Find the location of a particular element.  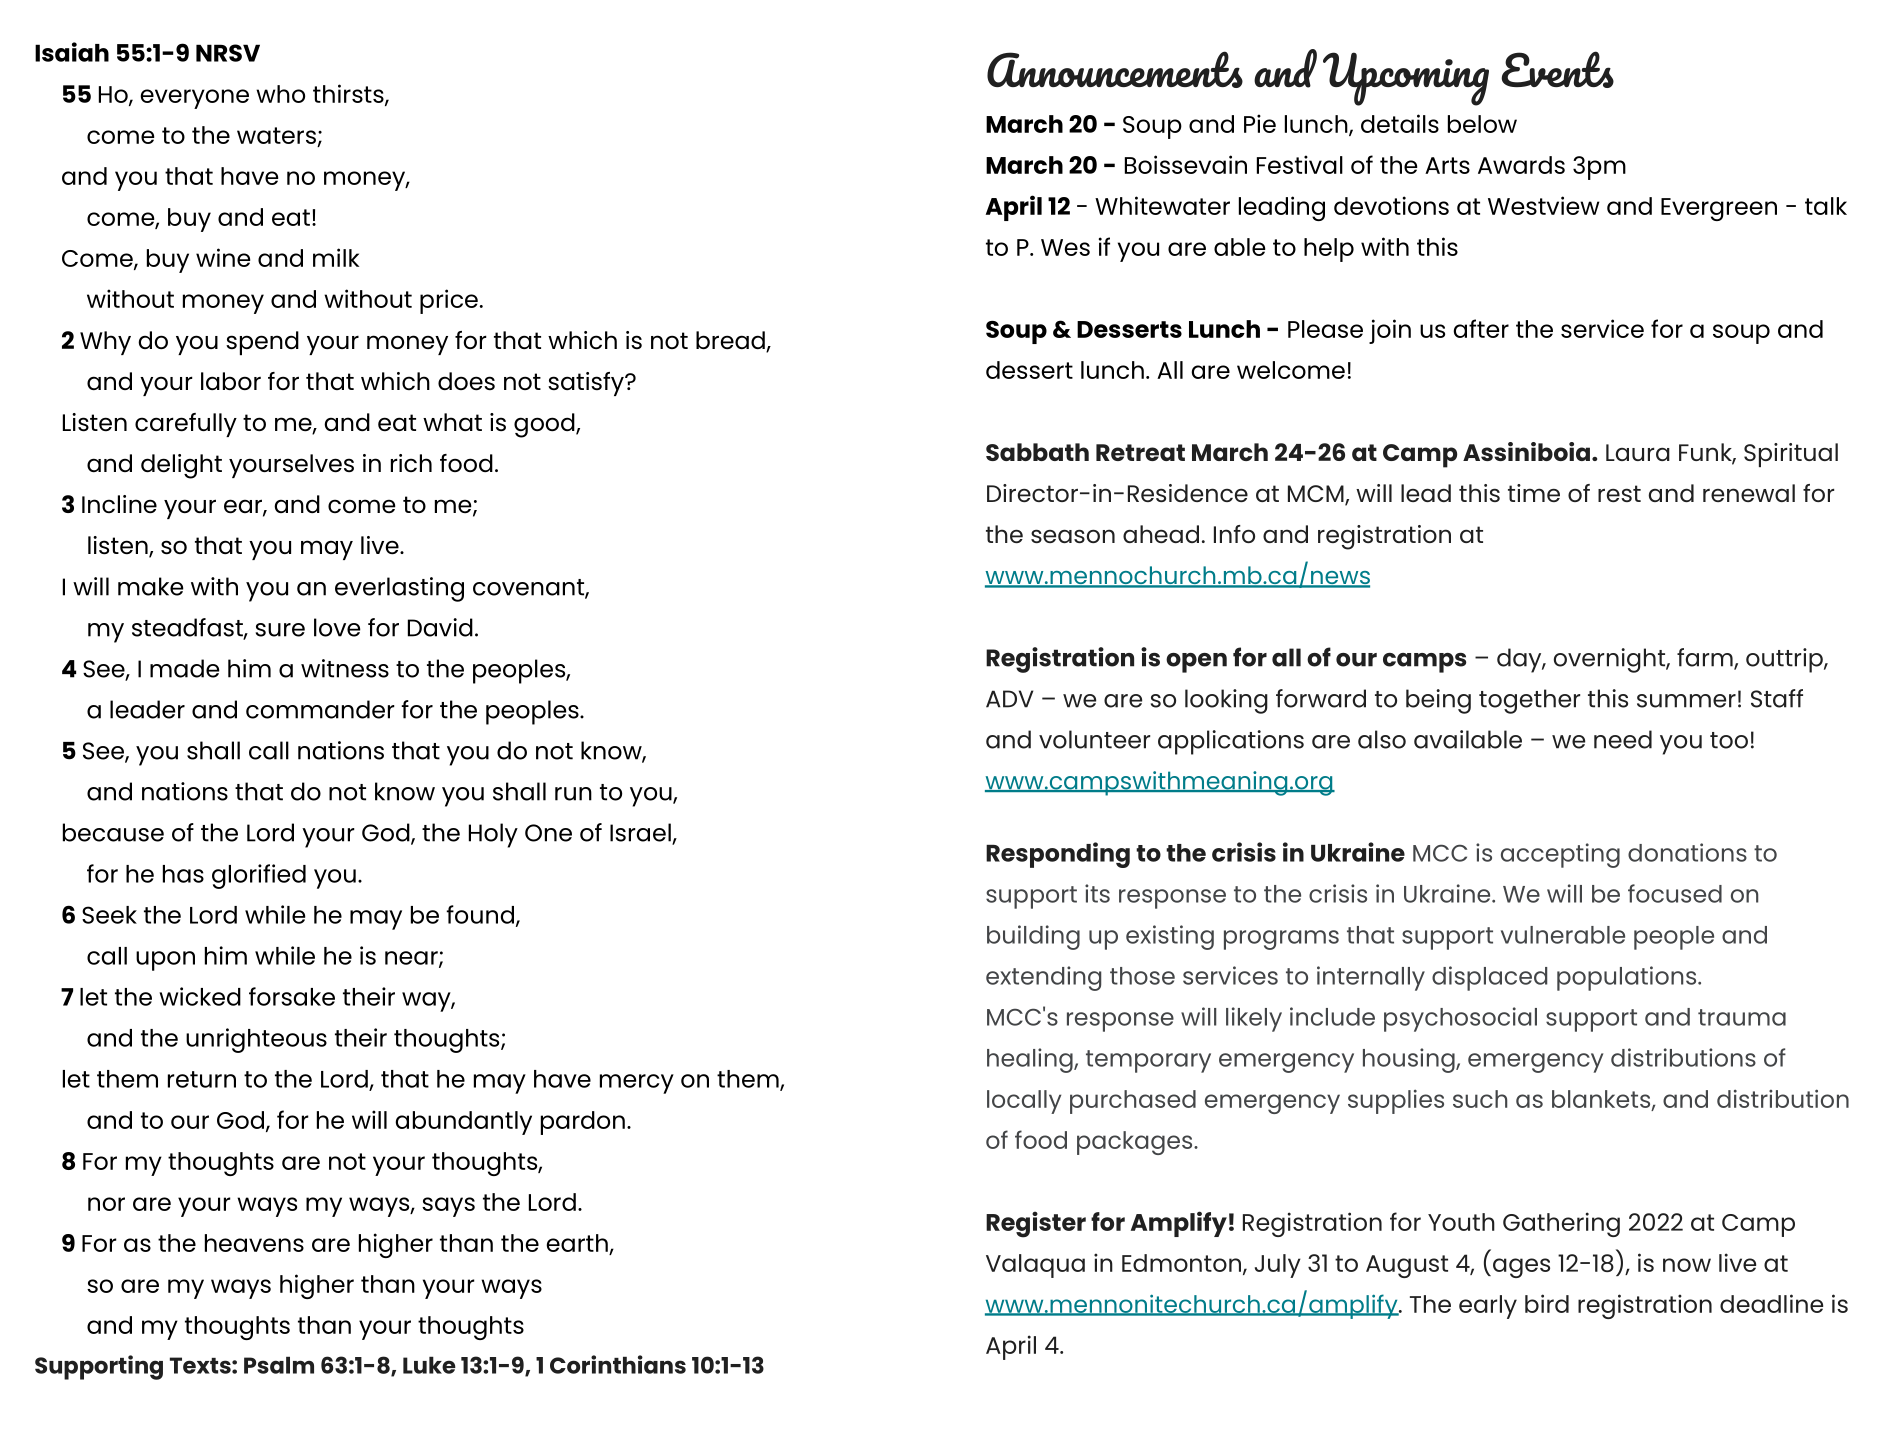

ADV is located at coordinates (1009, 699).
